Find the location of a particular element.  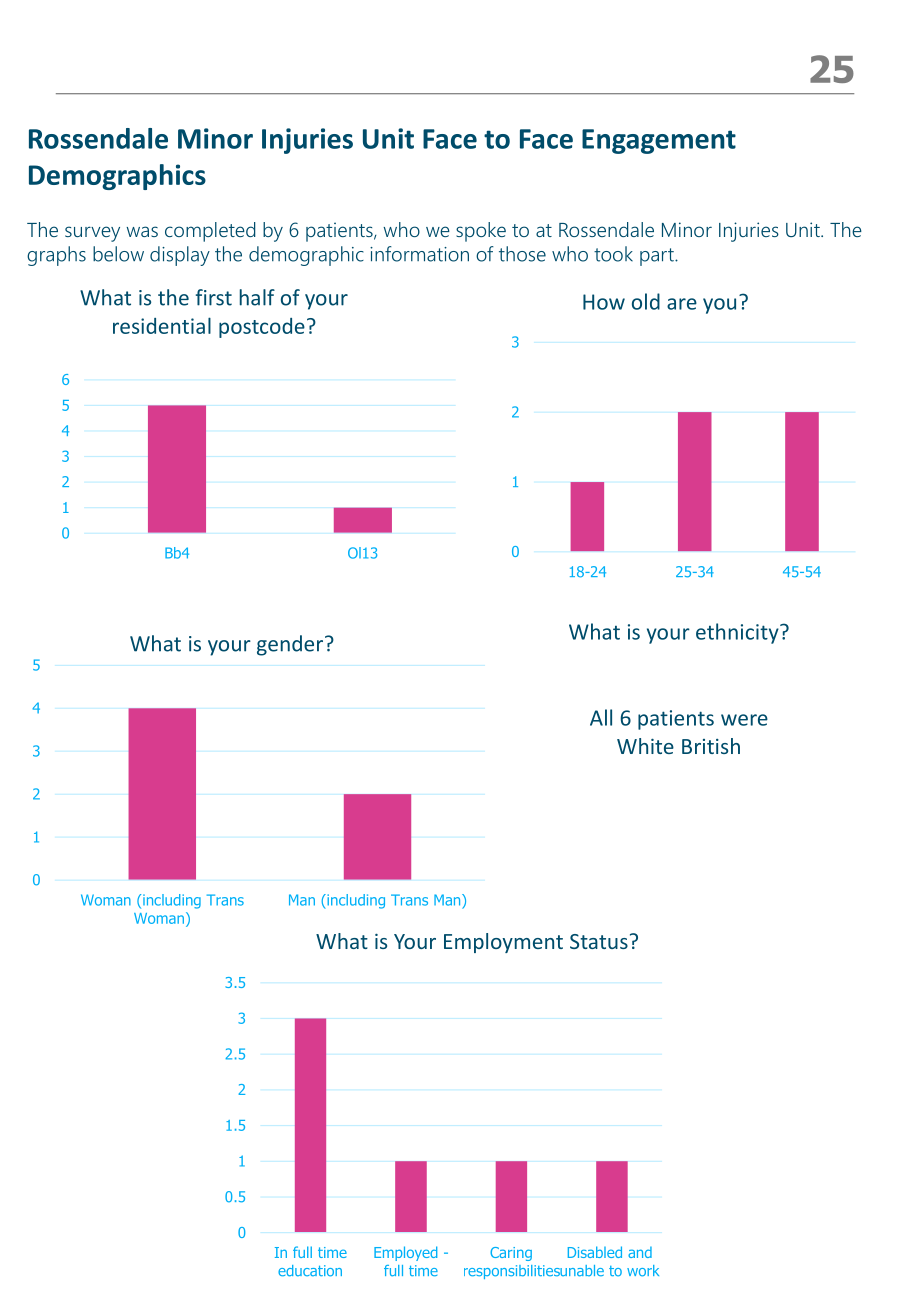

gender is located at coordinates (291, 645).
